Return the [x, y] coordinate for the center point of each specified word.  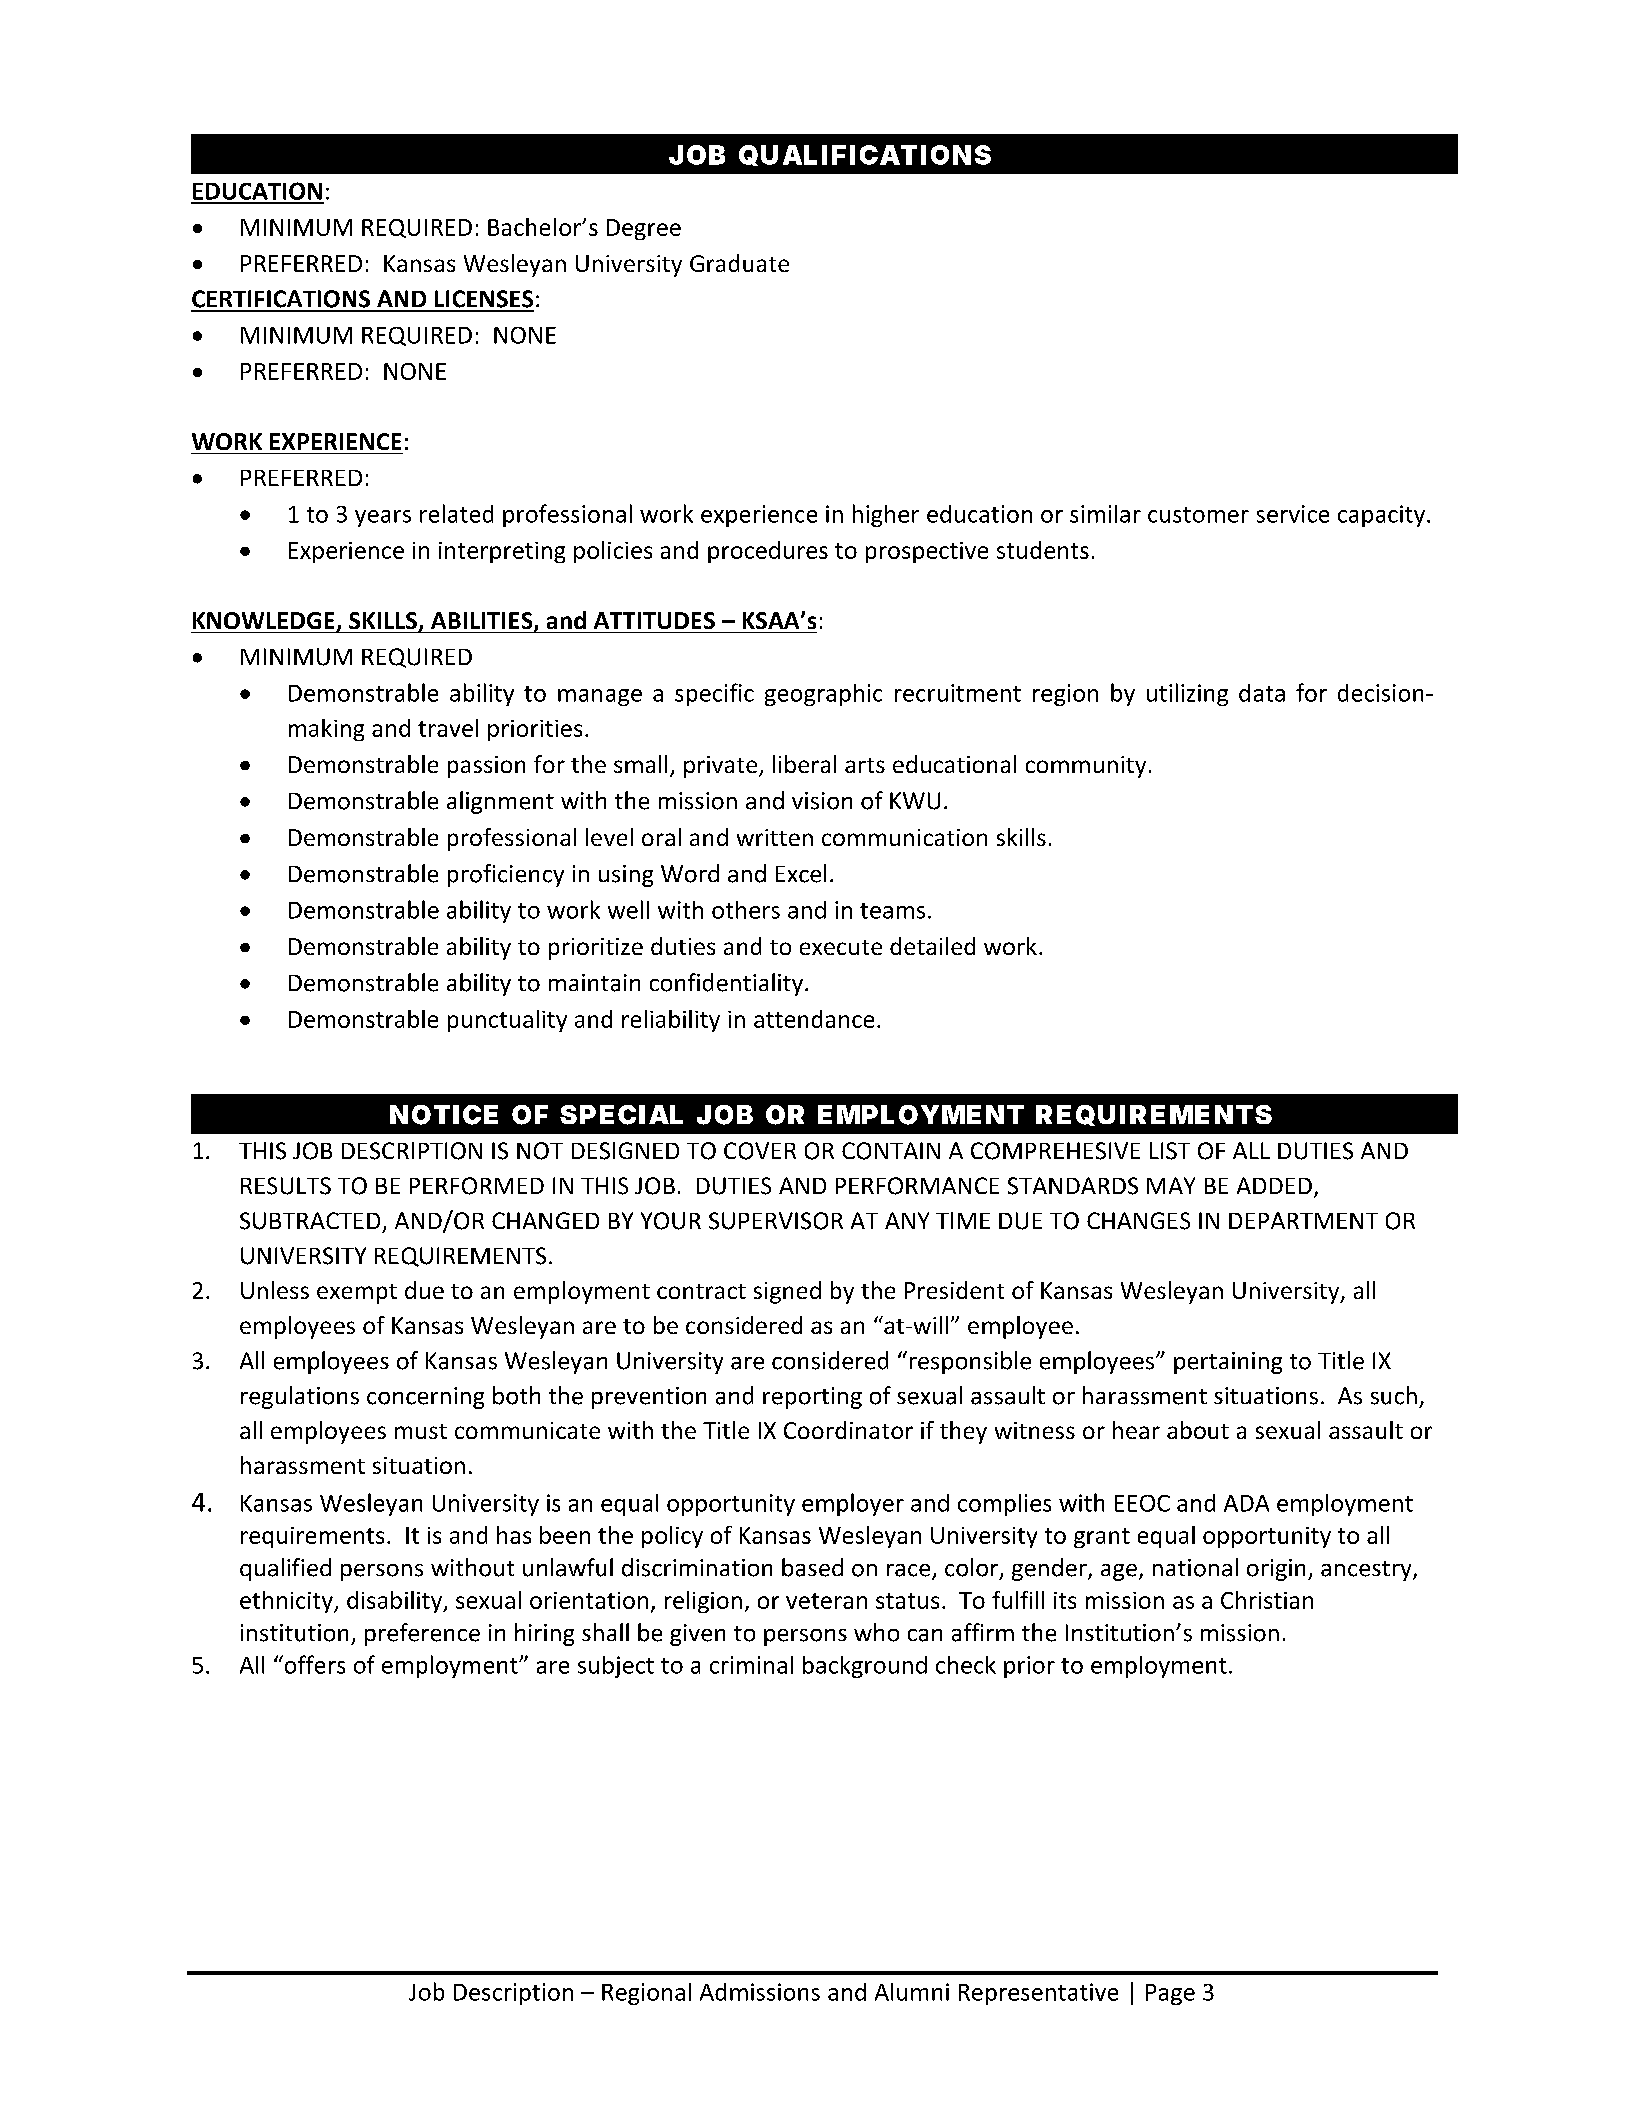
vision [822, 801]
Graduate [739, 263]
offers [313, 1664]
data [1262, 693]
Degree [644, 229]
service [1293, 514]
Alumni [912, 1992]
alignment [500, 802]
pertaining [1228, 1363]
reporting [812, 1398]
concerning [425, 1398]
